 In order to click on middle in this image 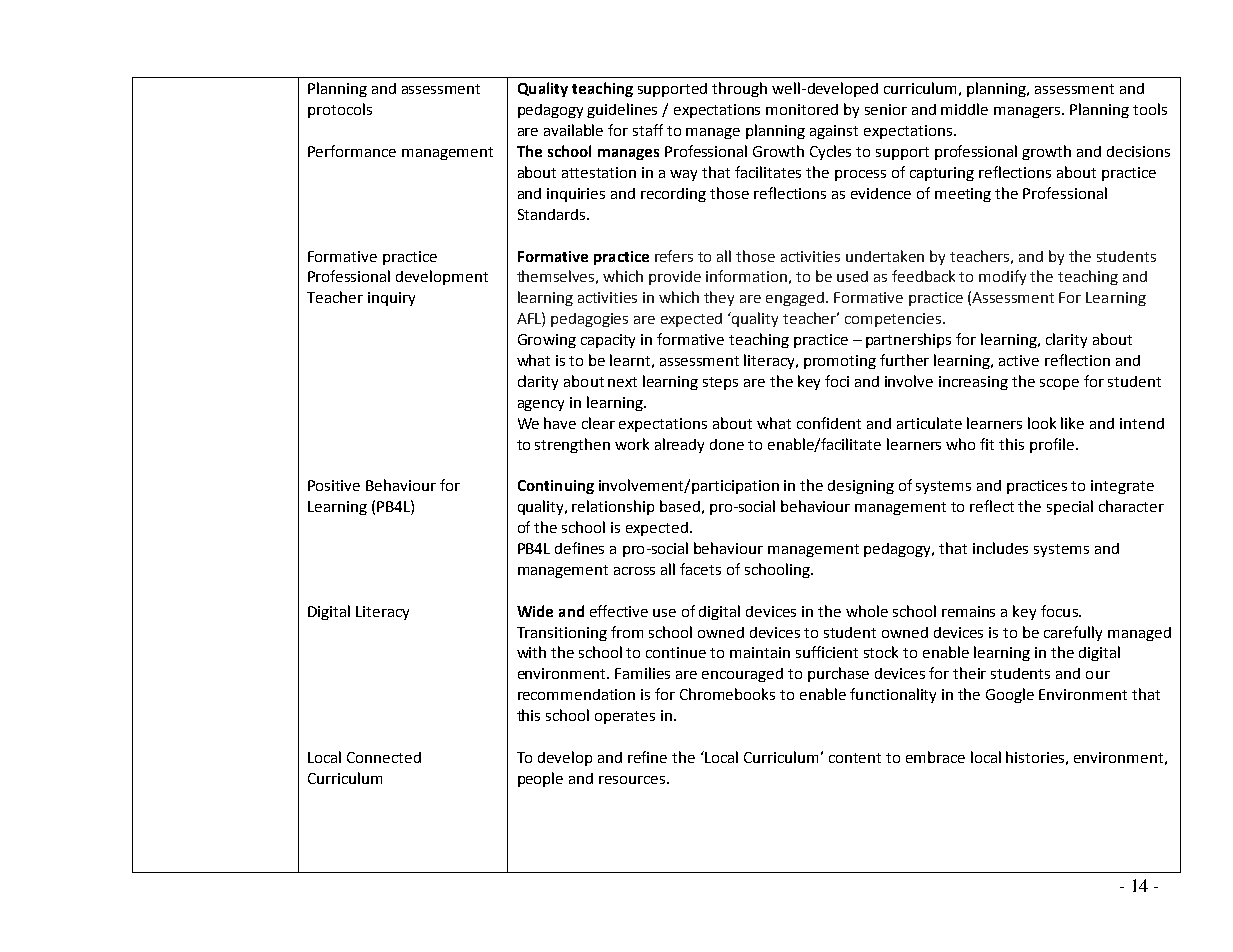, I will do `click(964, 109)`.
